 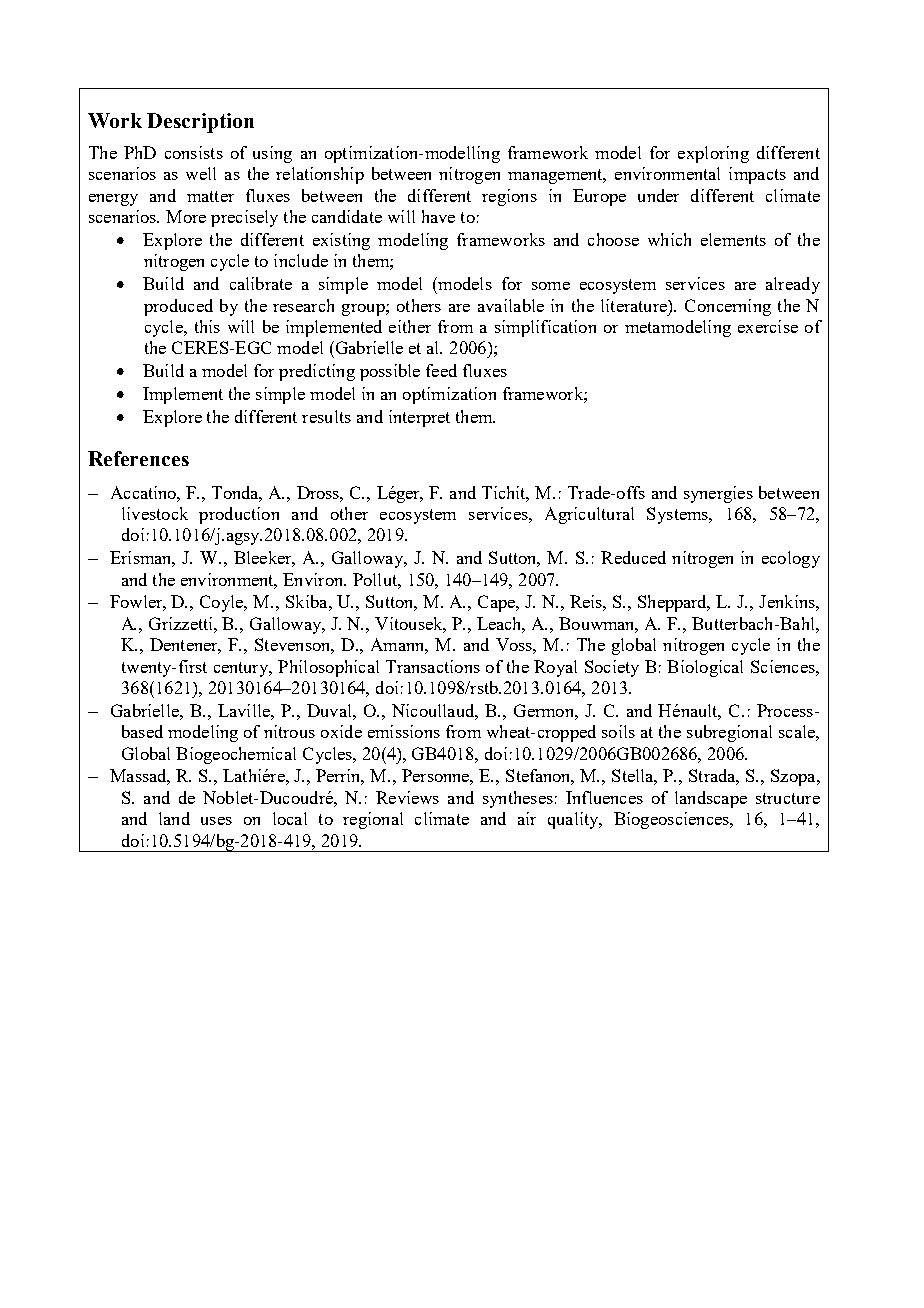 I want to click on regions, so click(x=509, y=197).
